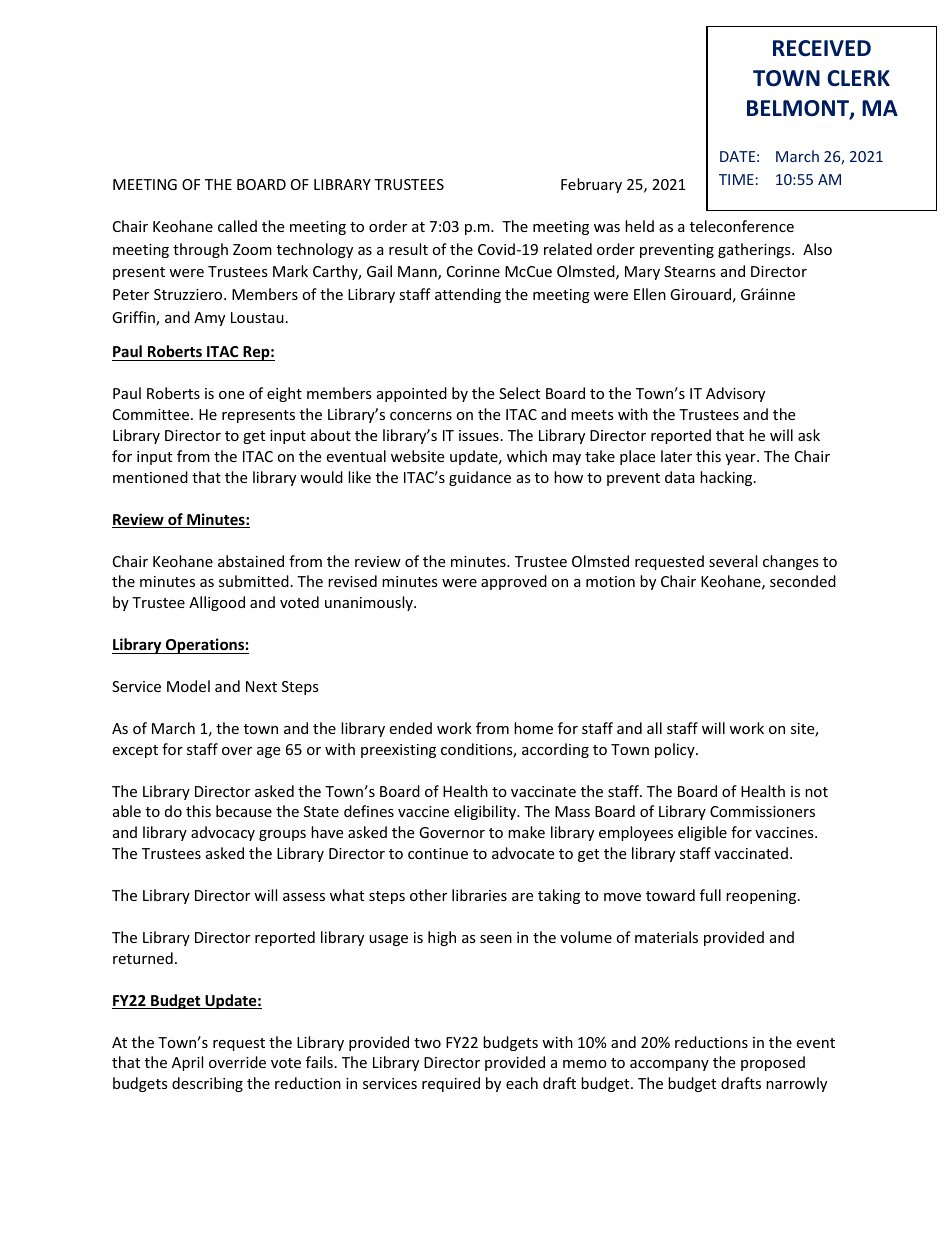  What do you see at coordinates (514, 582) in the screenshot?
I see `approved` at bounding box center [514, 582].
